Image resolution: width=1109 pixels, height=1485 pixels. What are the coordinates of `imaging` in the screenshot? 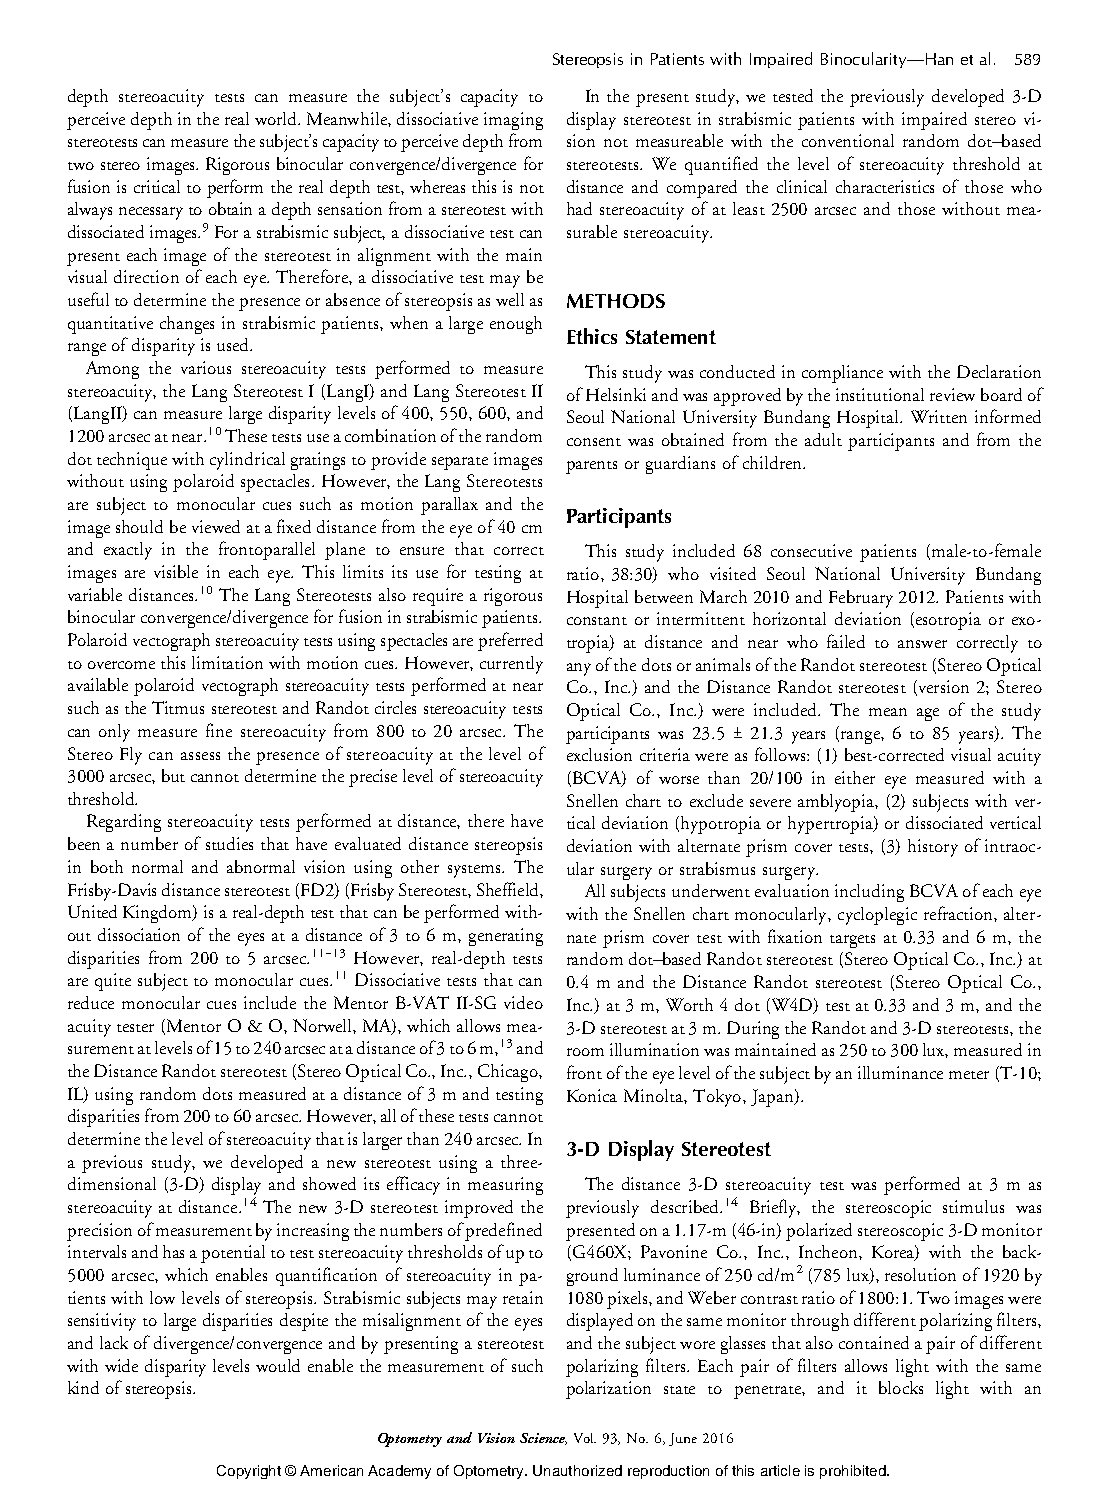 It's located at (513, 121).
